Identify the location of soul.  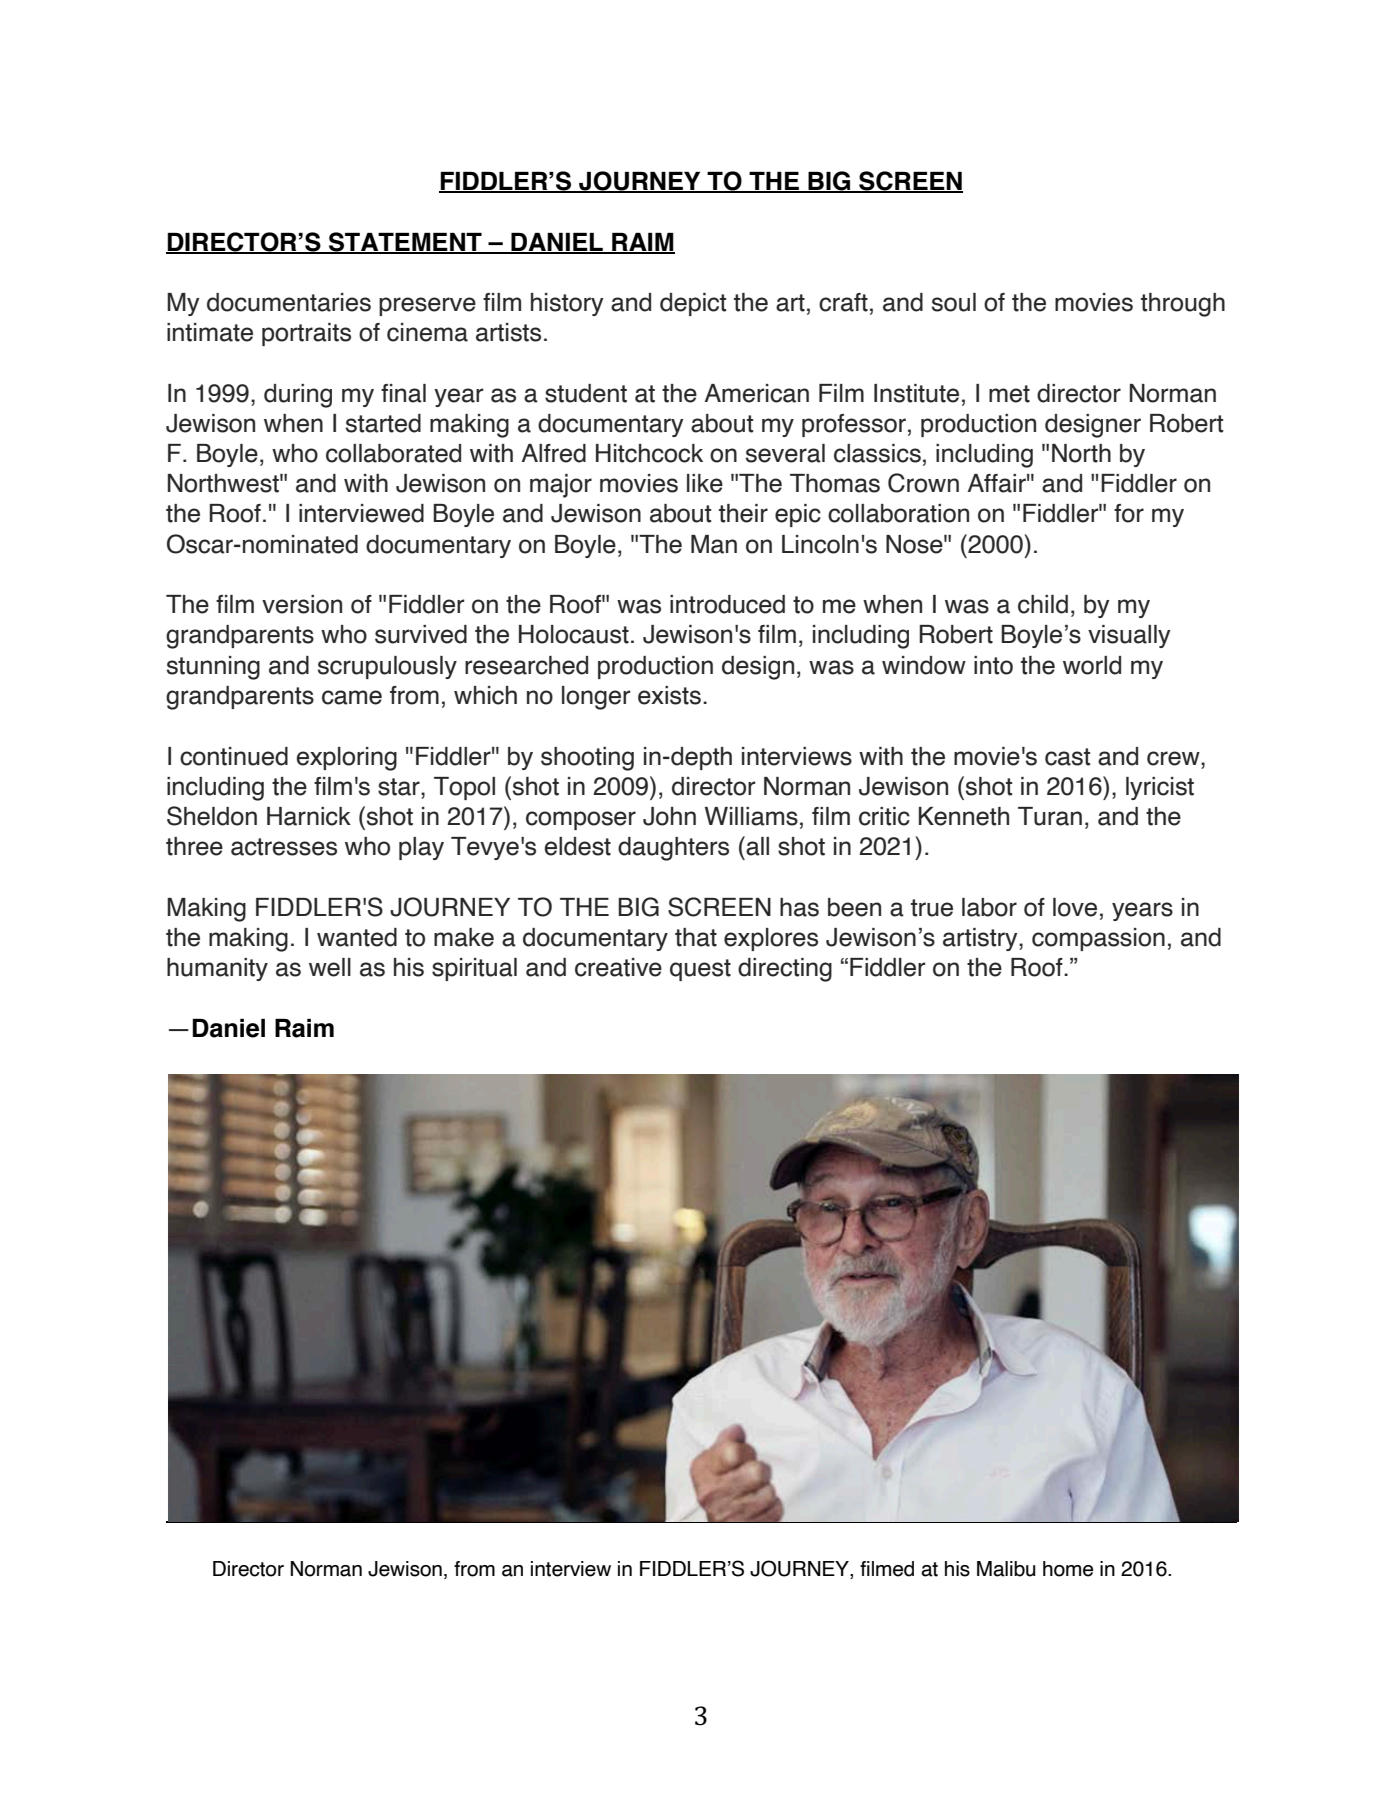
(954, 302).
